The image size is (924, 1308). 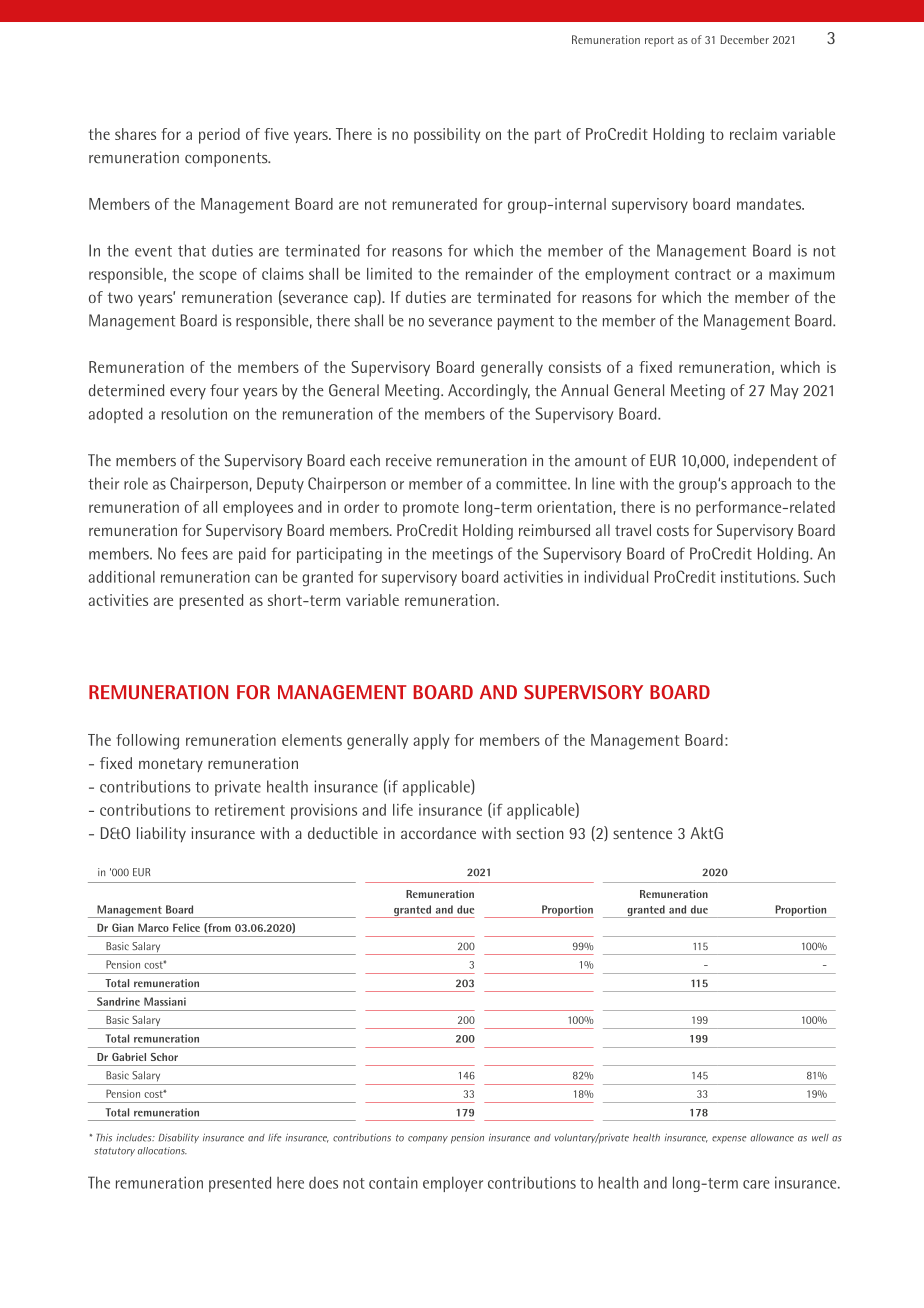 I want to click on sentence, so click(x=642, y=833).
